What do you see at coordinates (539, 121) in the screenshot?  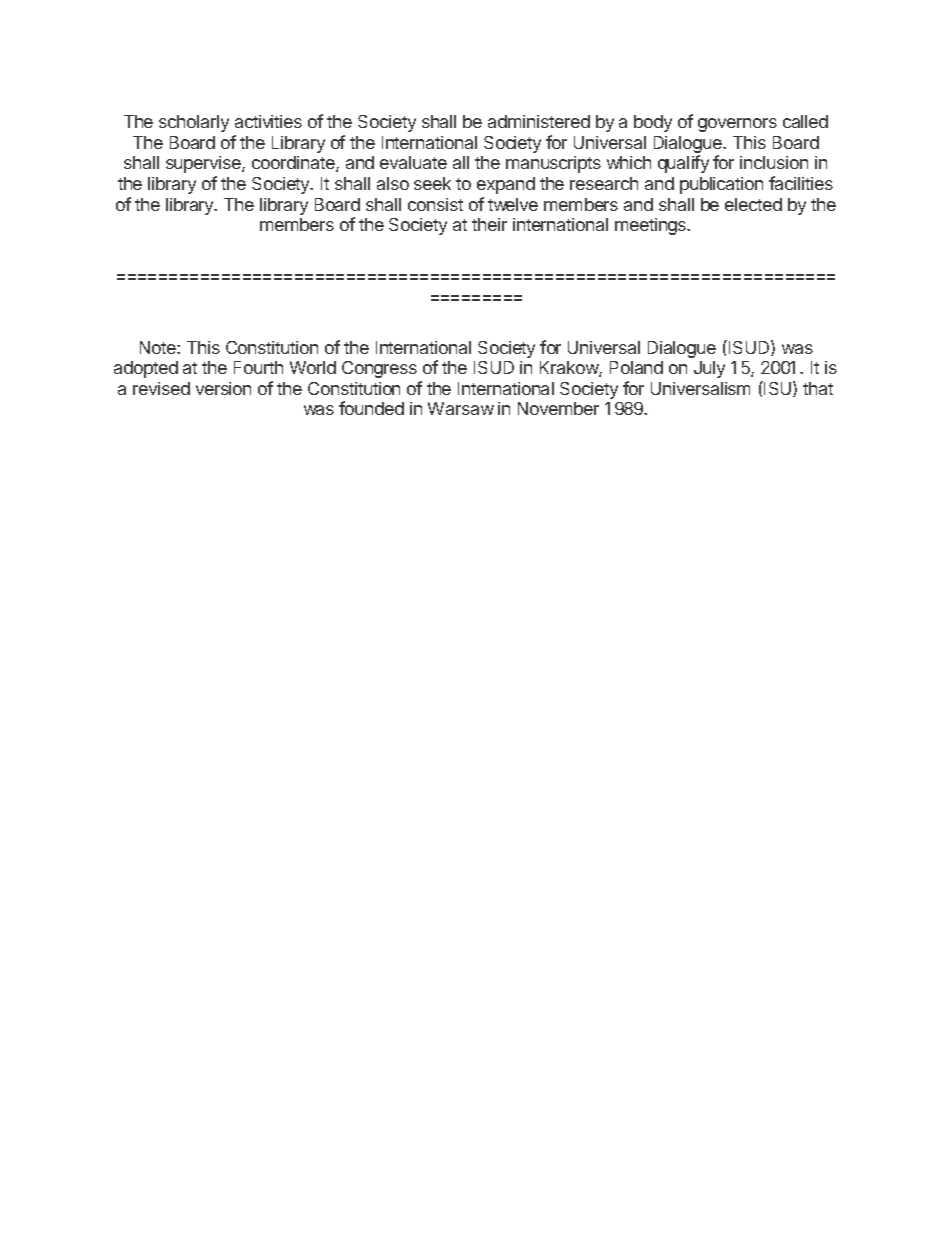 I see `administered` at bounding box center [539, 121].
